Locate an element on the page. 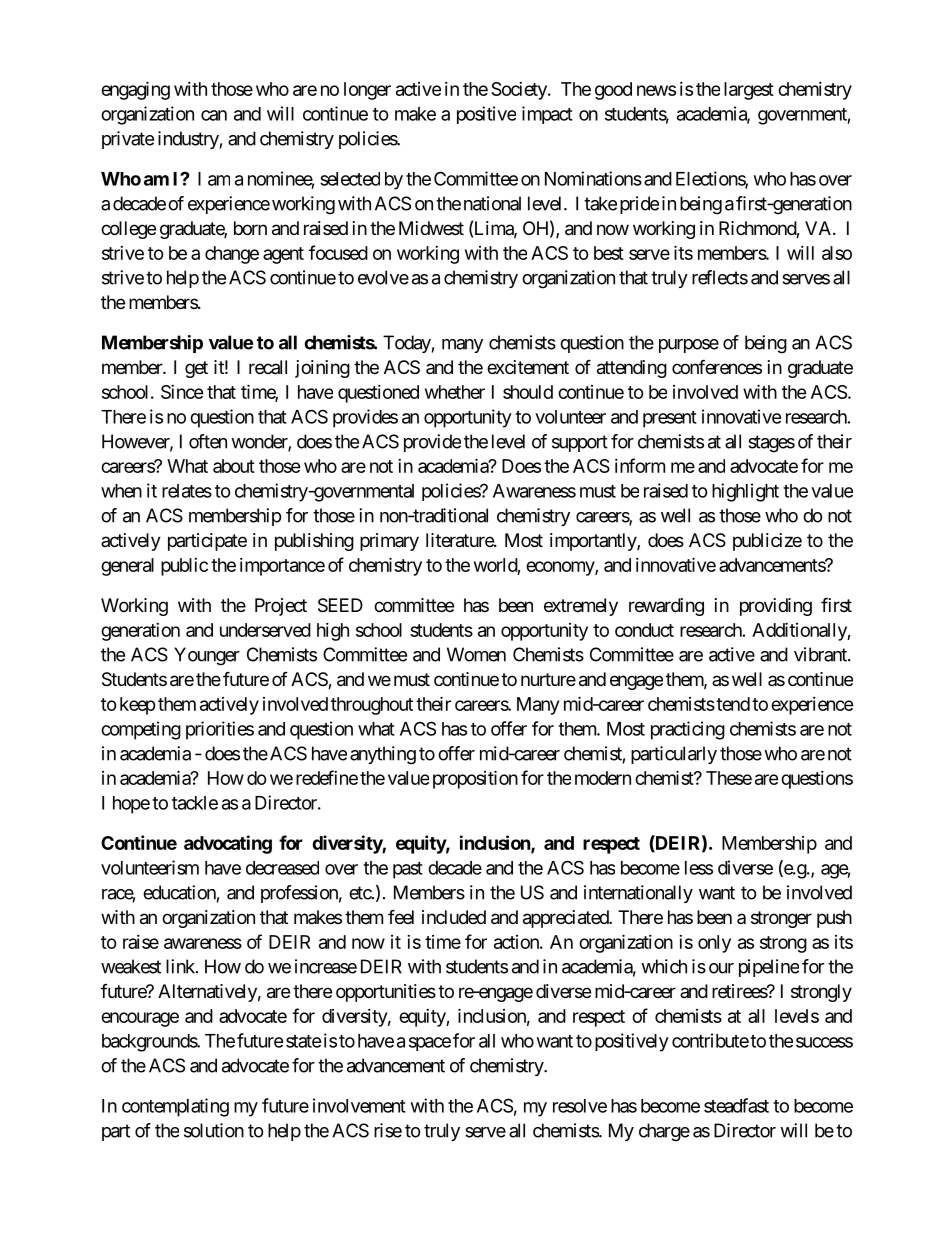 This document has height=1233, width=952. get is located at coordinates (196, 369).
